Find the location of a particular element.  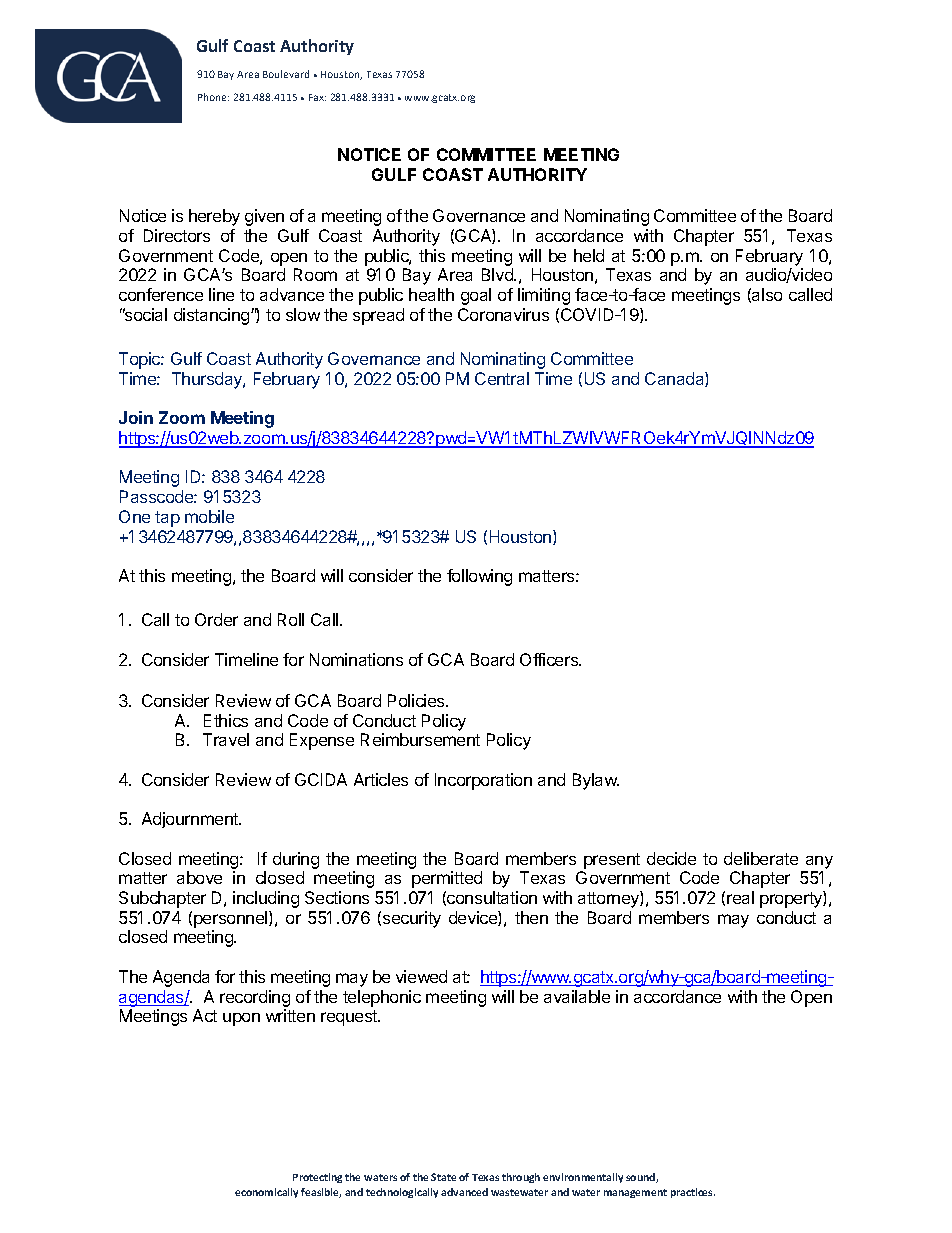

Order is located at coordinates (216, 619).
